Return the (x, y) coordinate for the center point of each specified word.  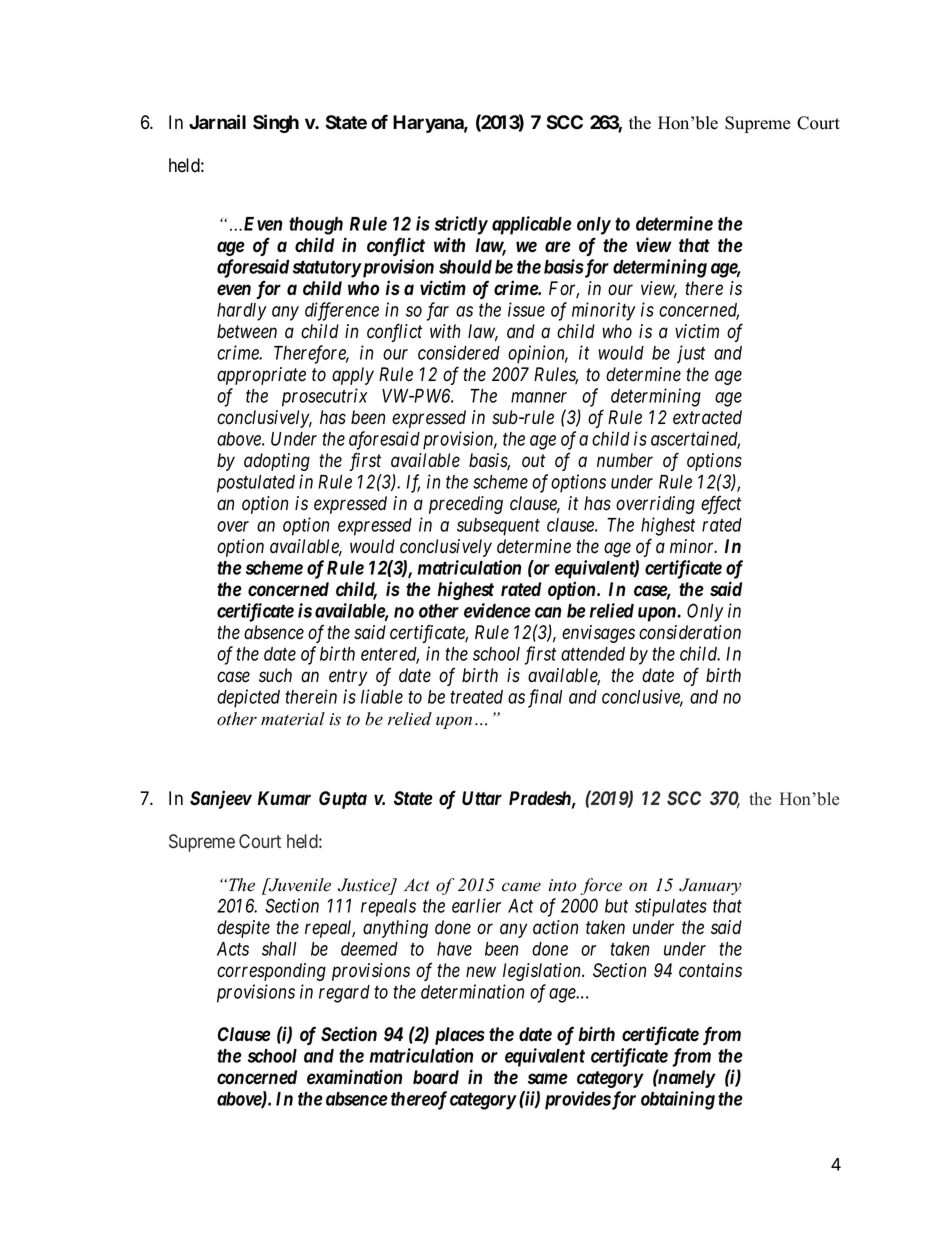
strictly (461, 225)
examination (354, 1077)
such (275, 675)
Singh (276, 123)
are (558, 247)
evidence (497, 610)
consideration (690, 632)
